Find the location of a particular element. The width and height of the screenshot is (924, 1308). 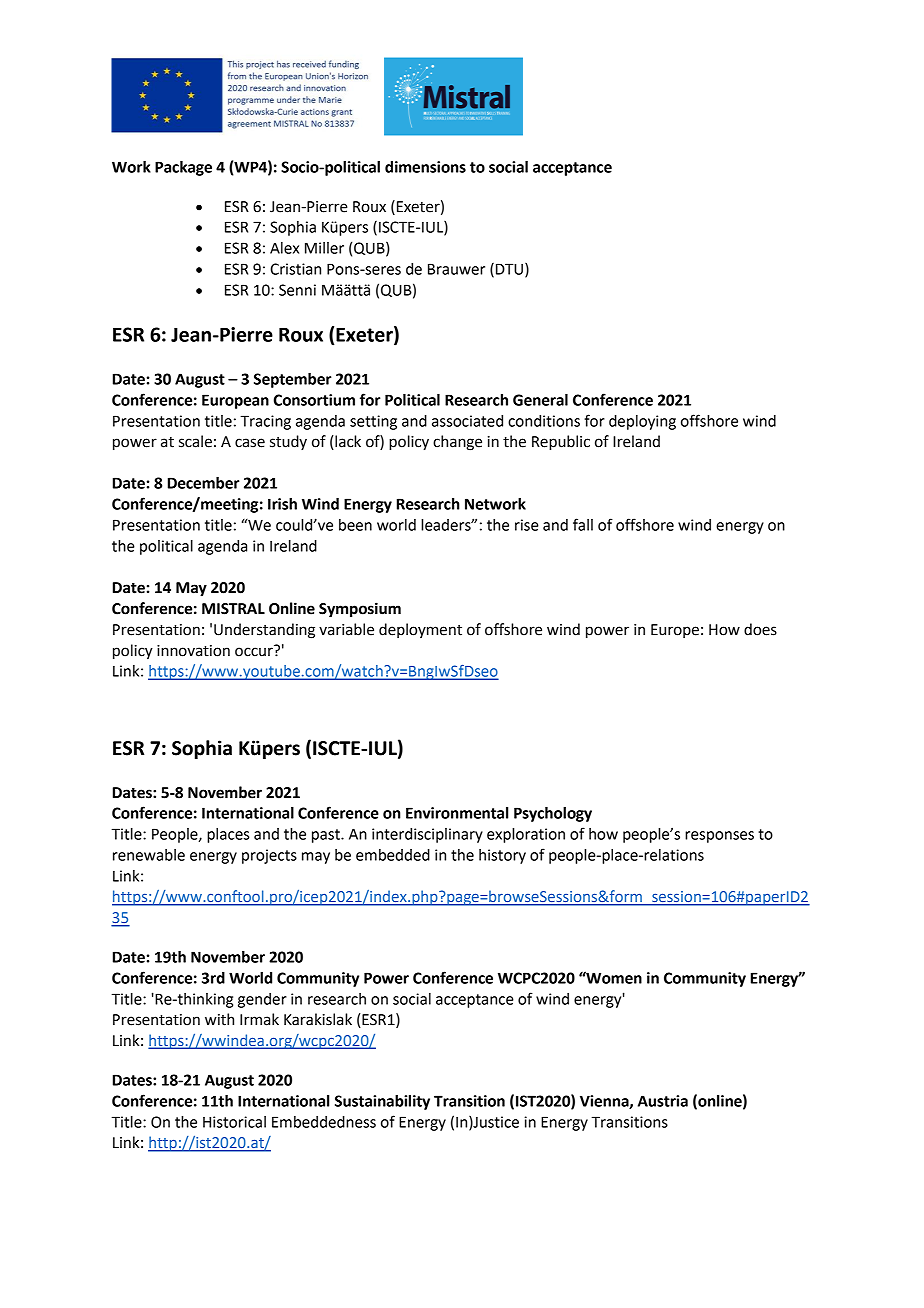

dimensions is located at coordinates (425, 167).
